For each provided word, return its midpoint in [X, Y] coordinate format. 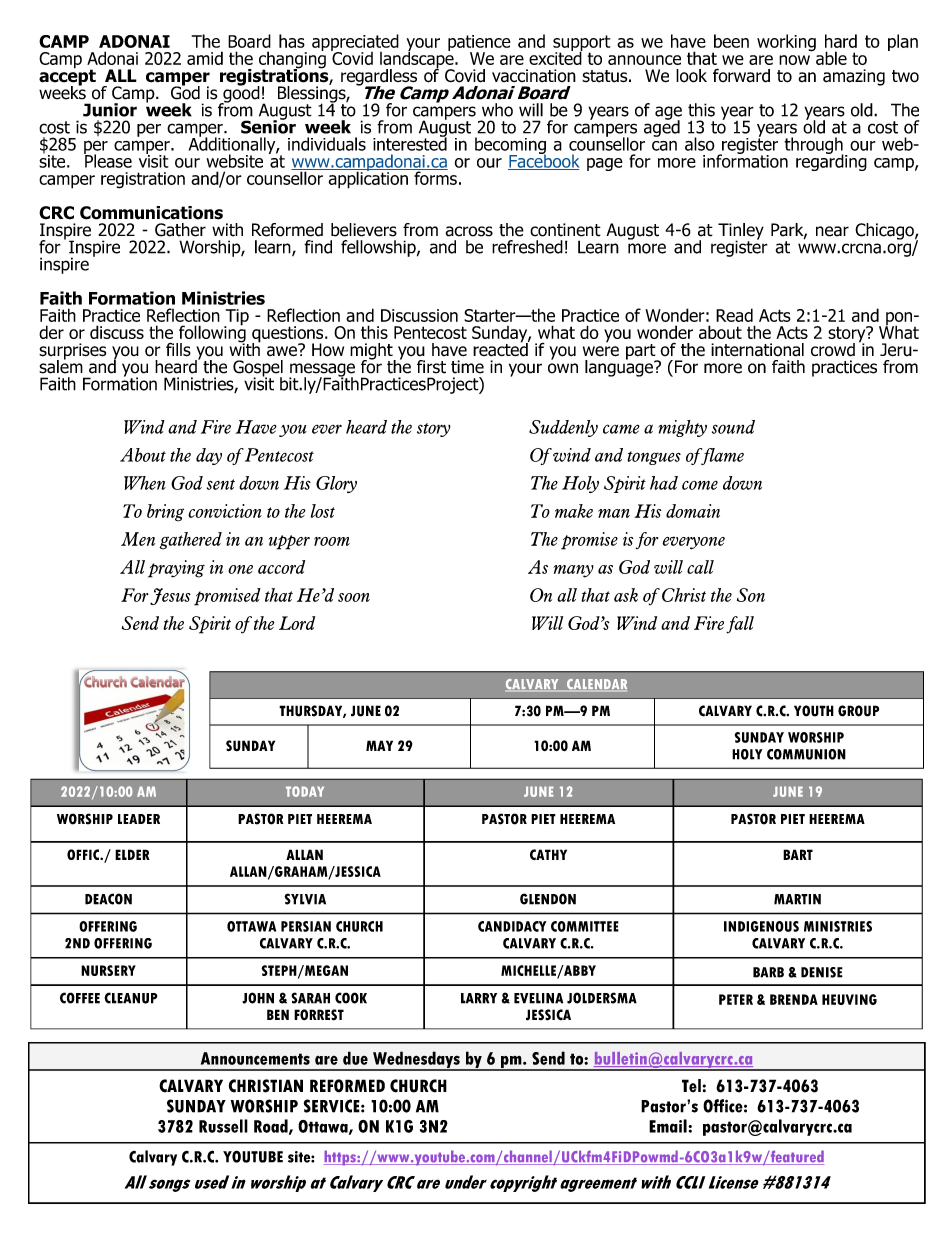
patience [479, 44]
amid [205, 58]
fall [740, 625]
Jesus [170, 596]
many [573, 571]
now [794, 60]
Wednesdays [416, 1060]
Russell [223, 1126]
